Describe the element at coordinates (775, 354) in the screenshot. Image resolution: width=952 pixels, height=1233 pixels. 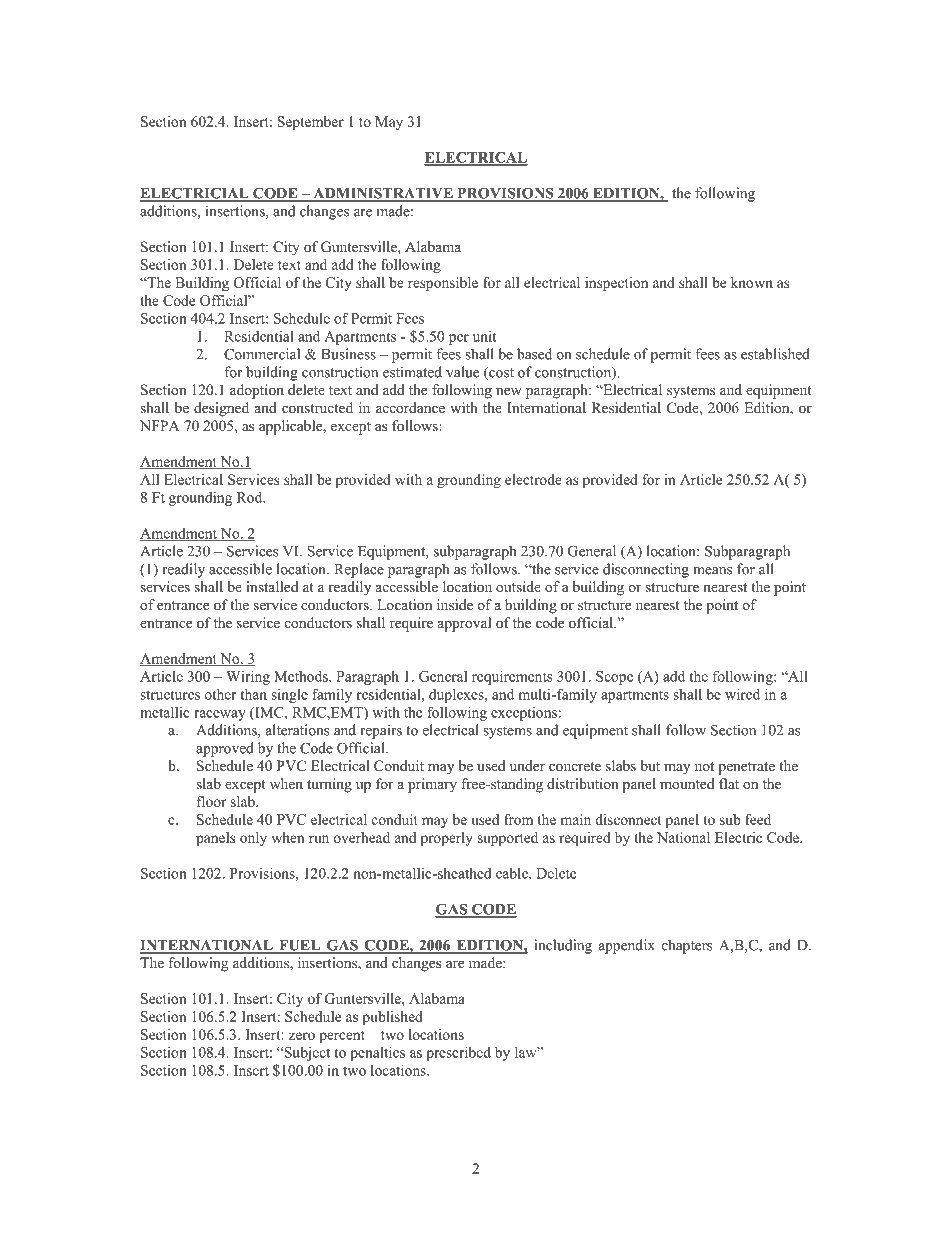
I see `established` at that location.
